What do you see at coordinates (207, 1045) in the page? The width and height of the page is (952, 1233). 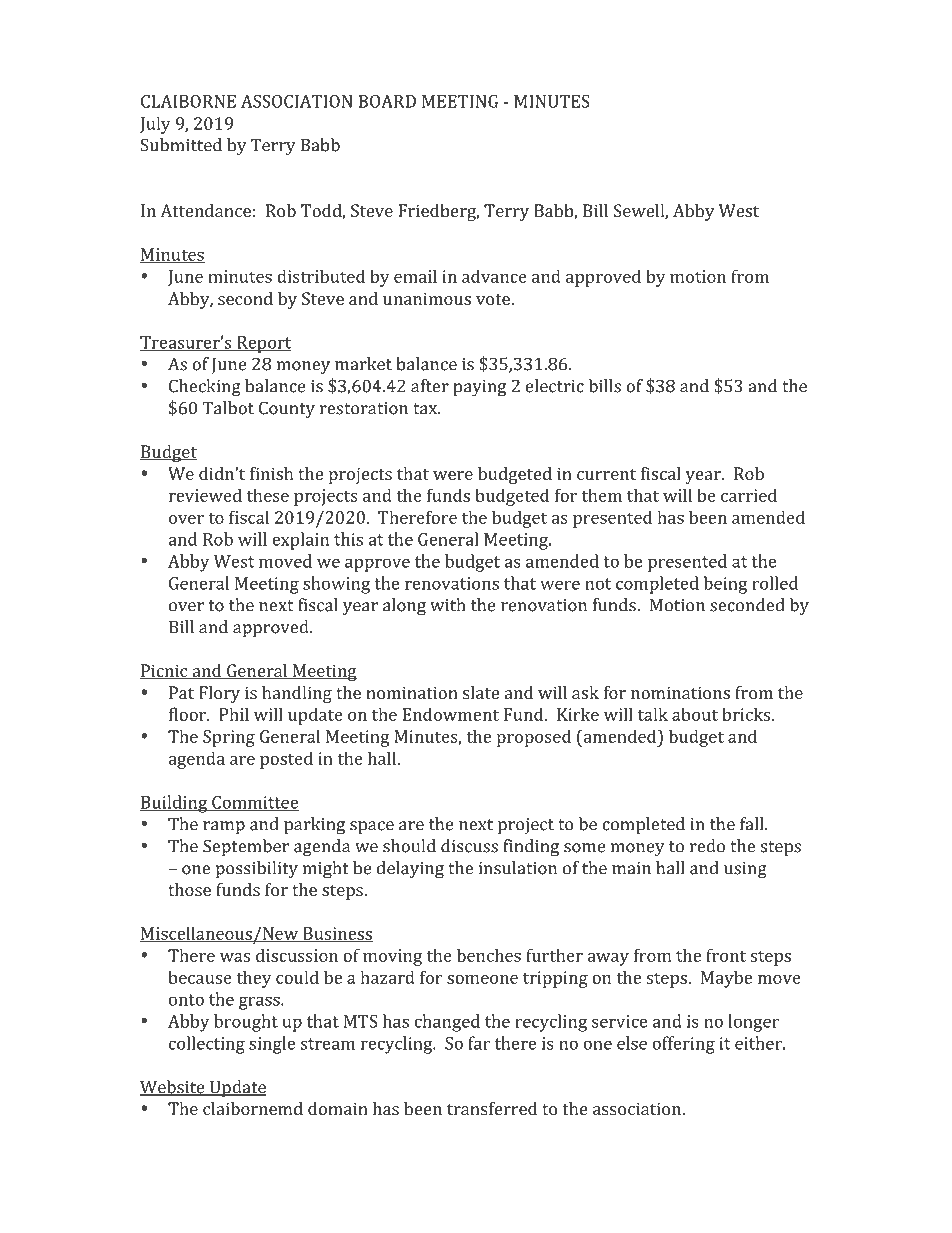 I see `collecting` at bounding box center [207, 1045].
